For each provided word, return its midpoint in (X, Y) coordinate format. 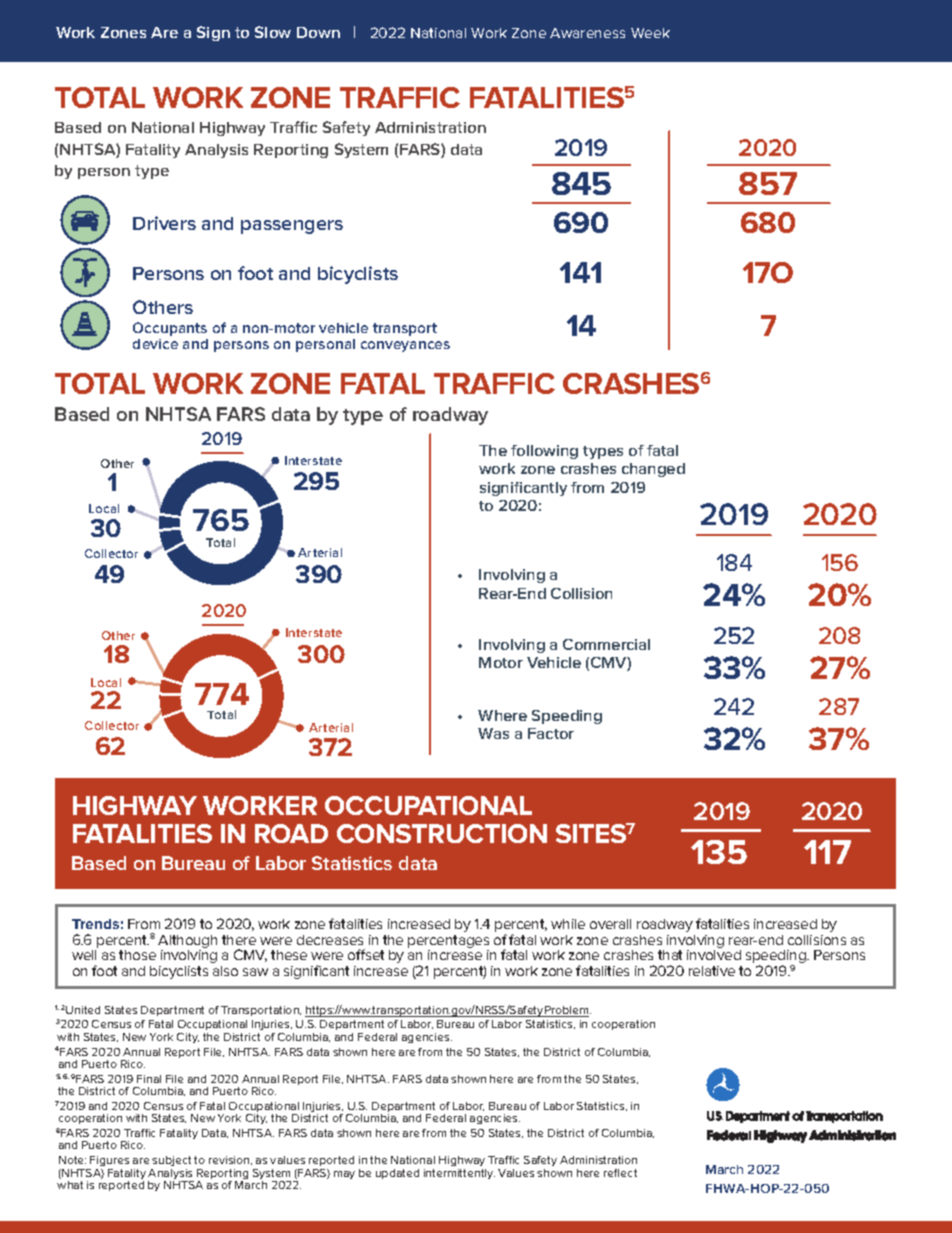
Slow (273, 32)
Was (493, 733)
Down (318, 32)
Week (650, 33)
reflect (620, 1173)
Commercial (606, 644)
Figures (110, 1163)
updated (397, 1174)
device (155, 344)
